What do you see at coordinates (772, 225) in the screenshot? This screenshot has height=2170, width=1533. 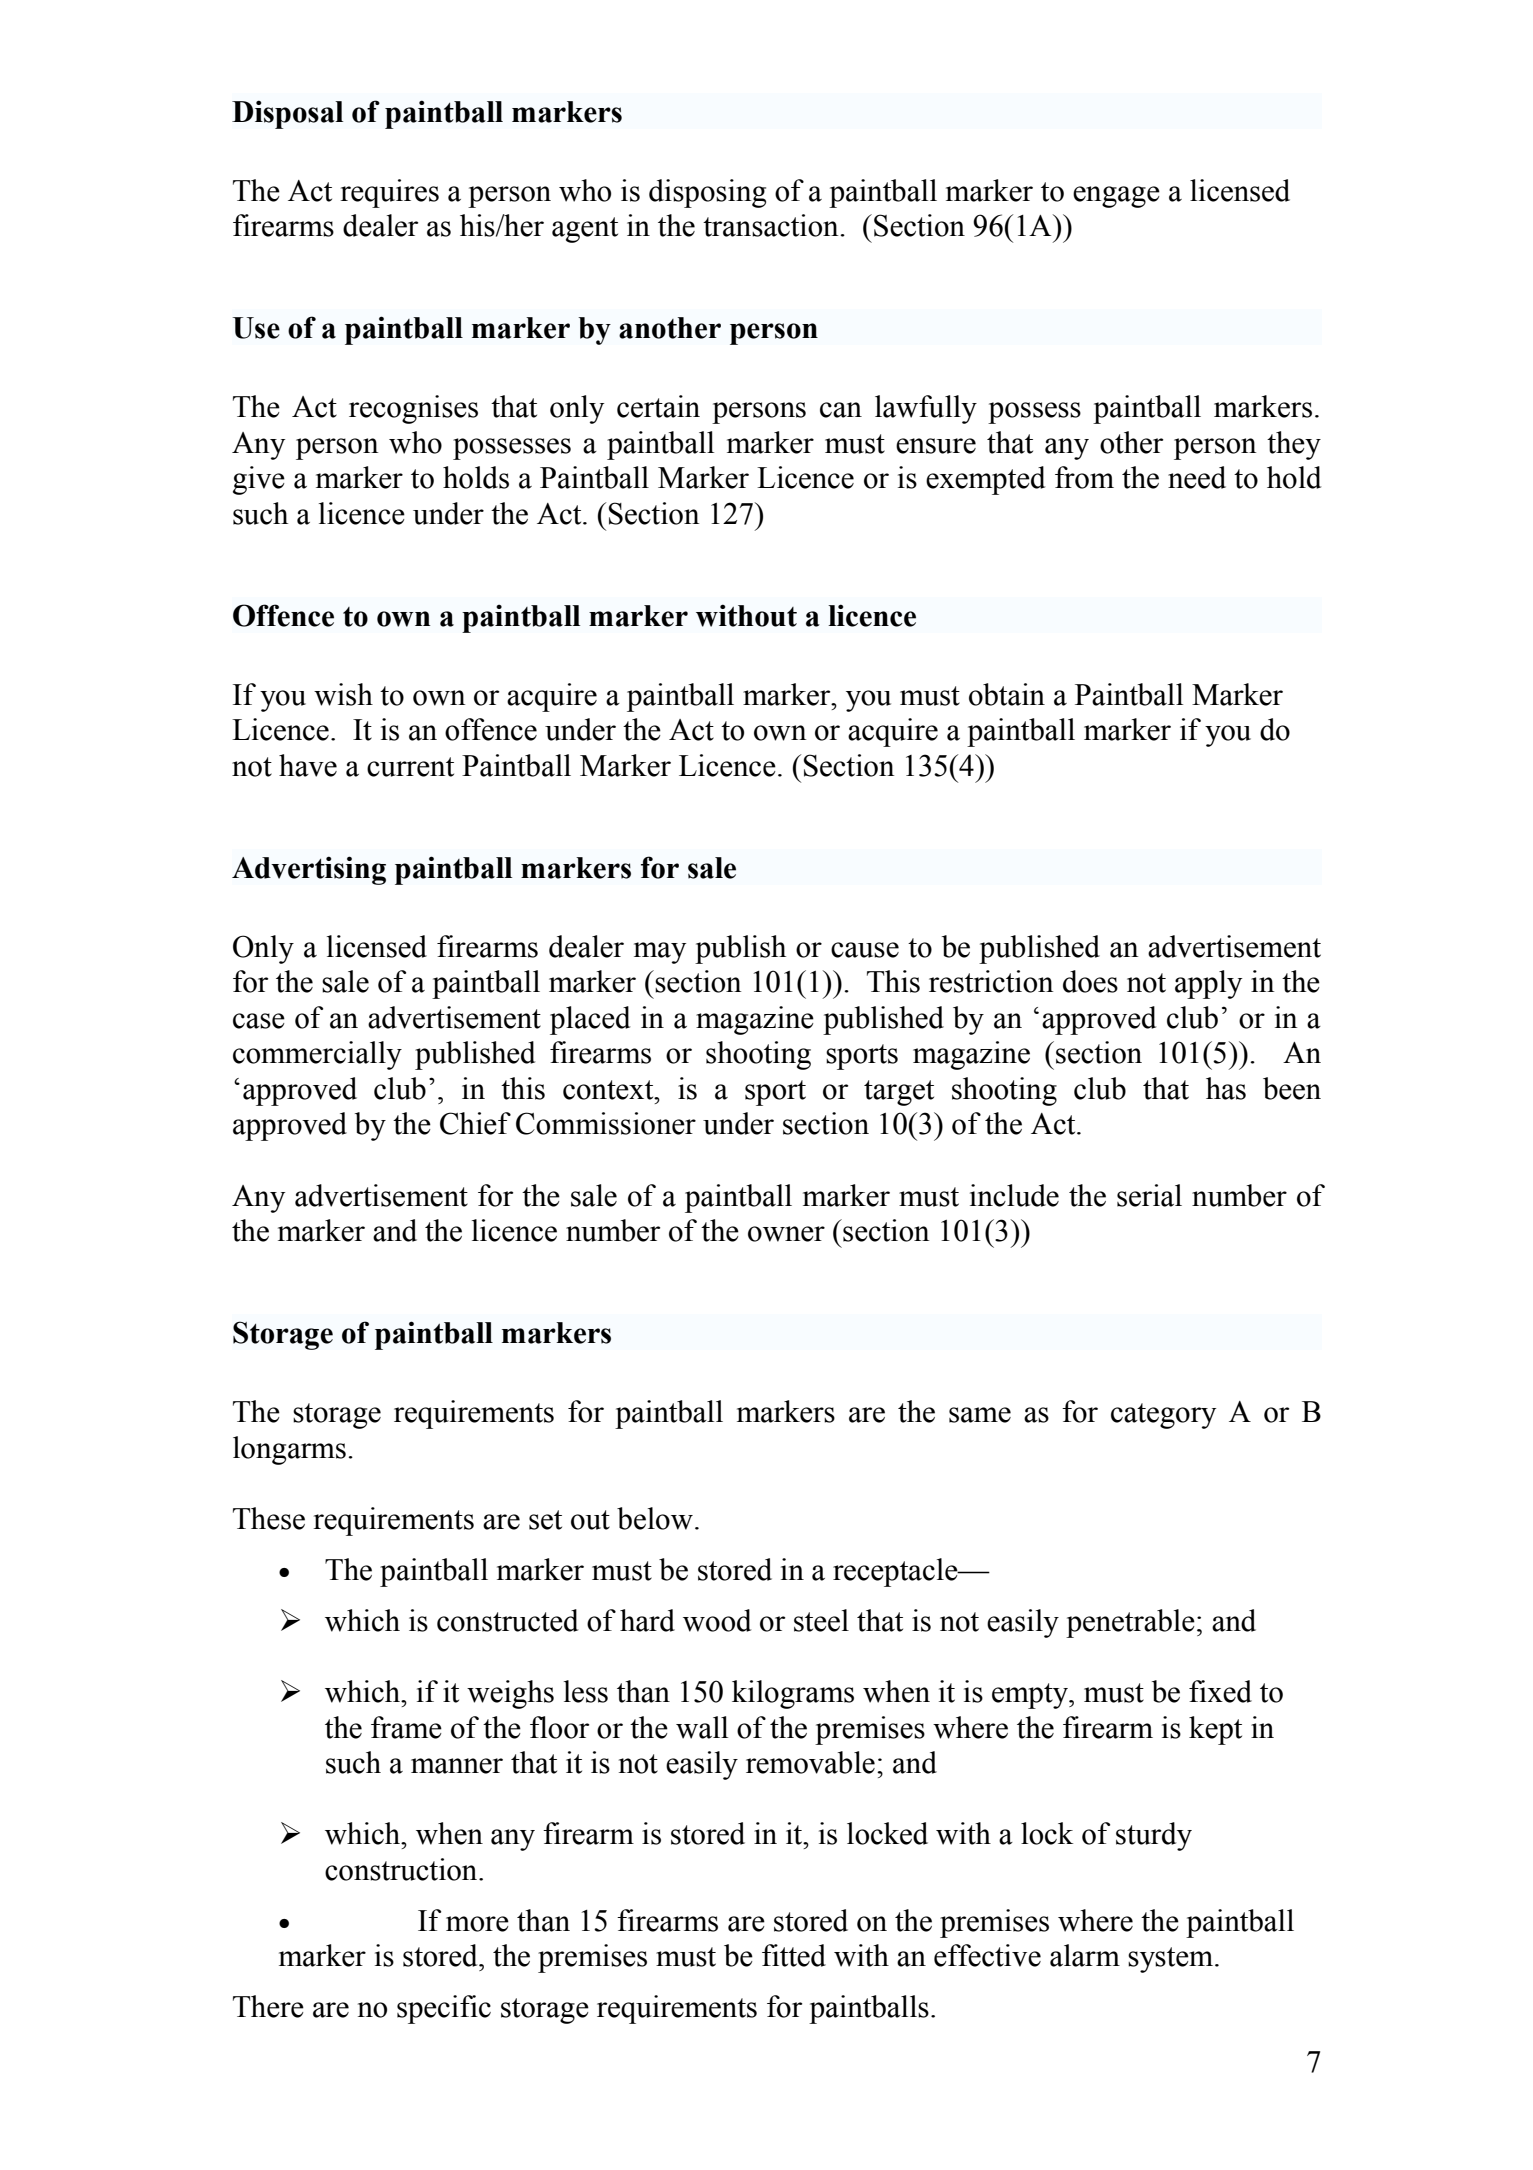 I see `transaction` at bounding box center [772, 225].
